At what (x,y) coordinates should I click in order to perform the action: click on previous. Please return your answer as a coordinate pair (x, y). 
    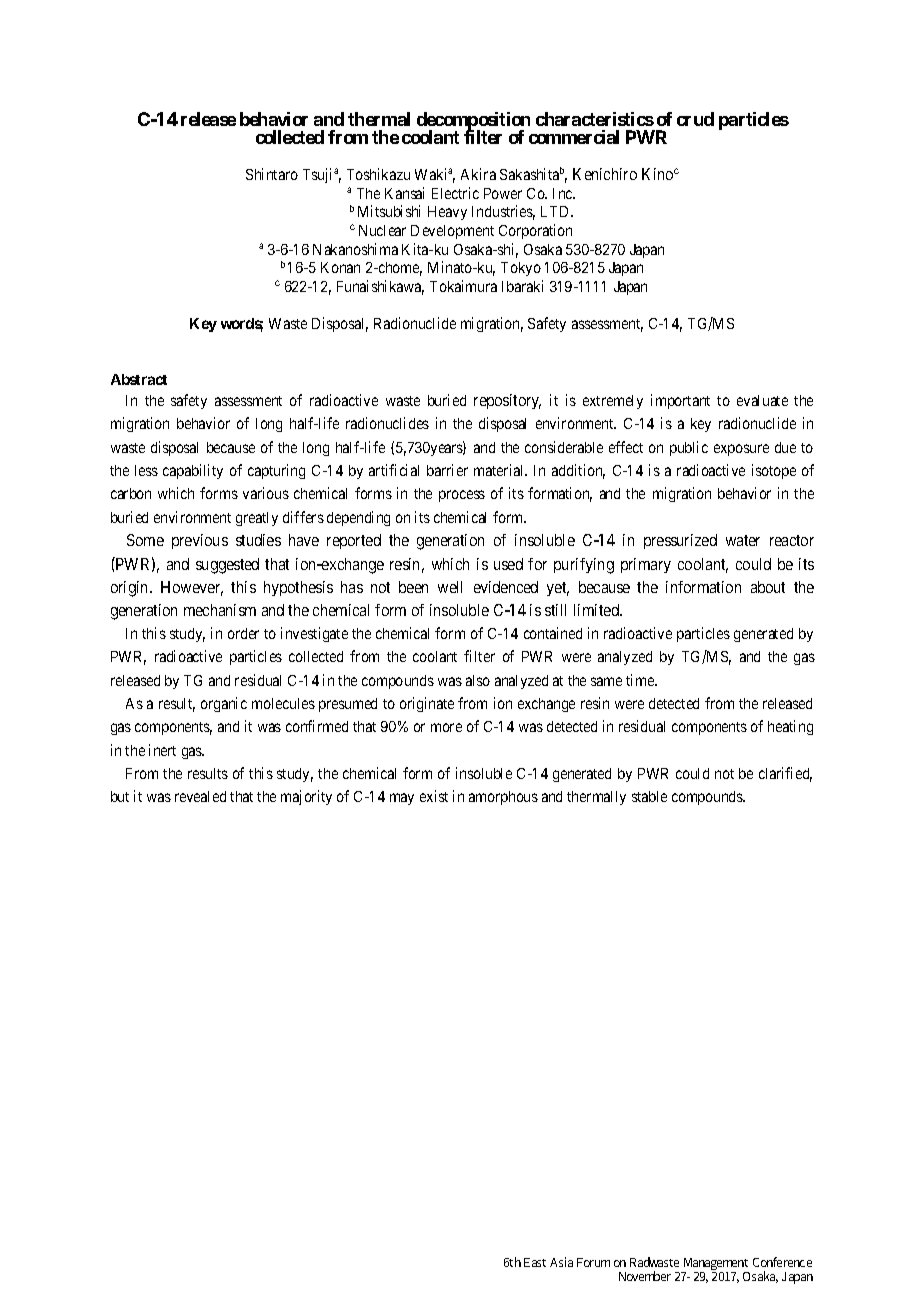
    Looking at the image, I should click on (200, 541).
